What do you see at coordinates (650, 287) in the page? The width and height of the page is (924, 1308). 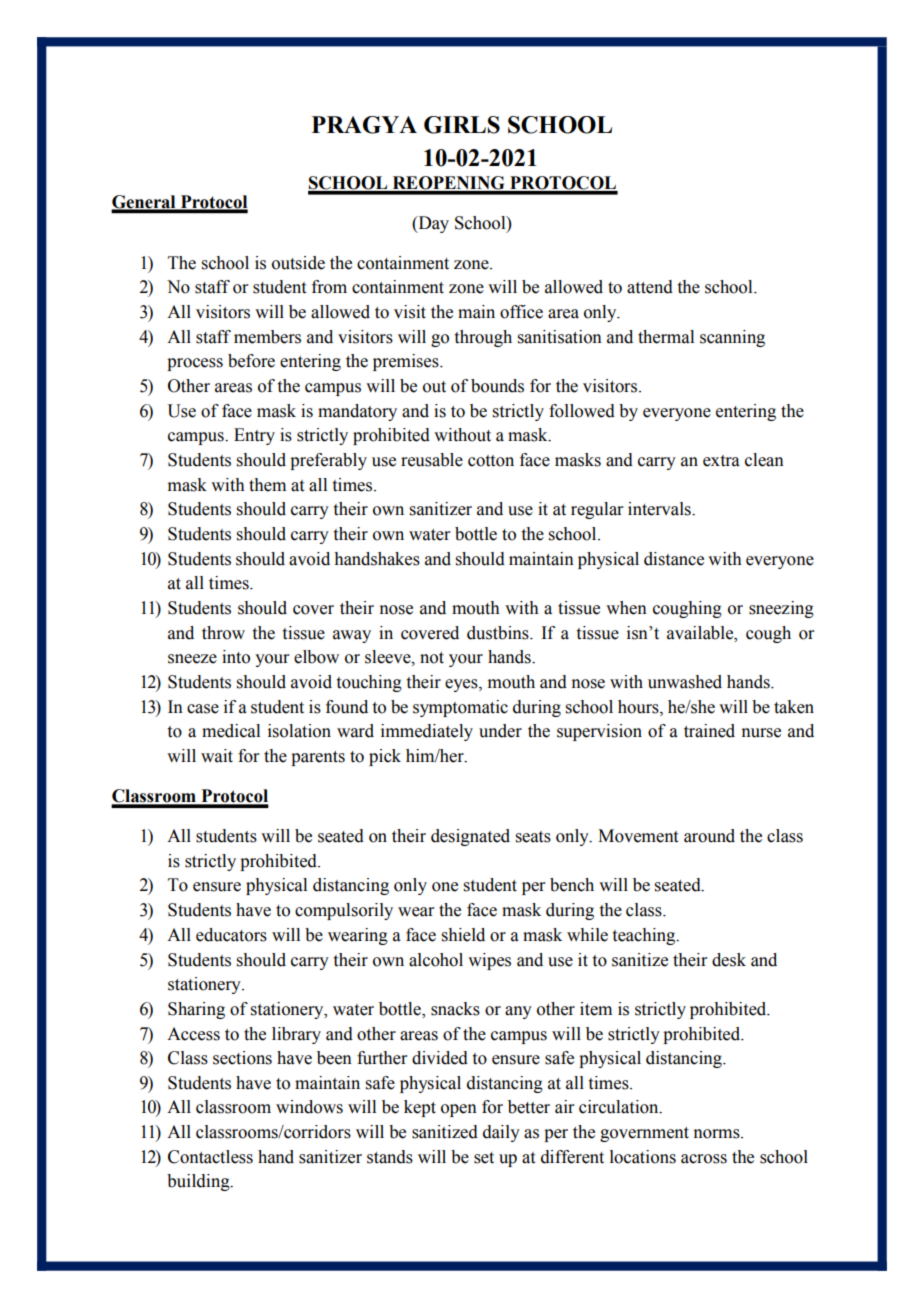 I see `attend` at bounding box center [650, 287].
